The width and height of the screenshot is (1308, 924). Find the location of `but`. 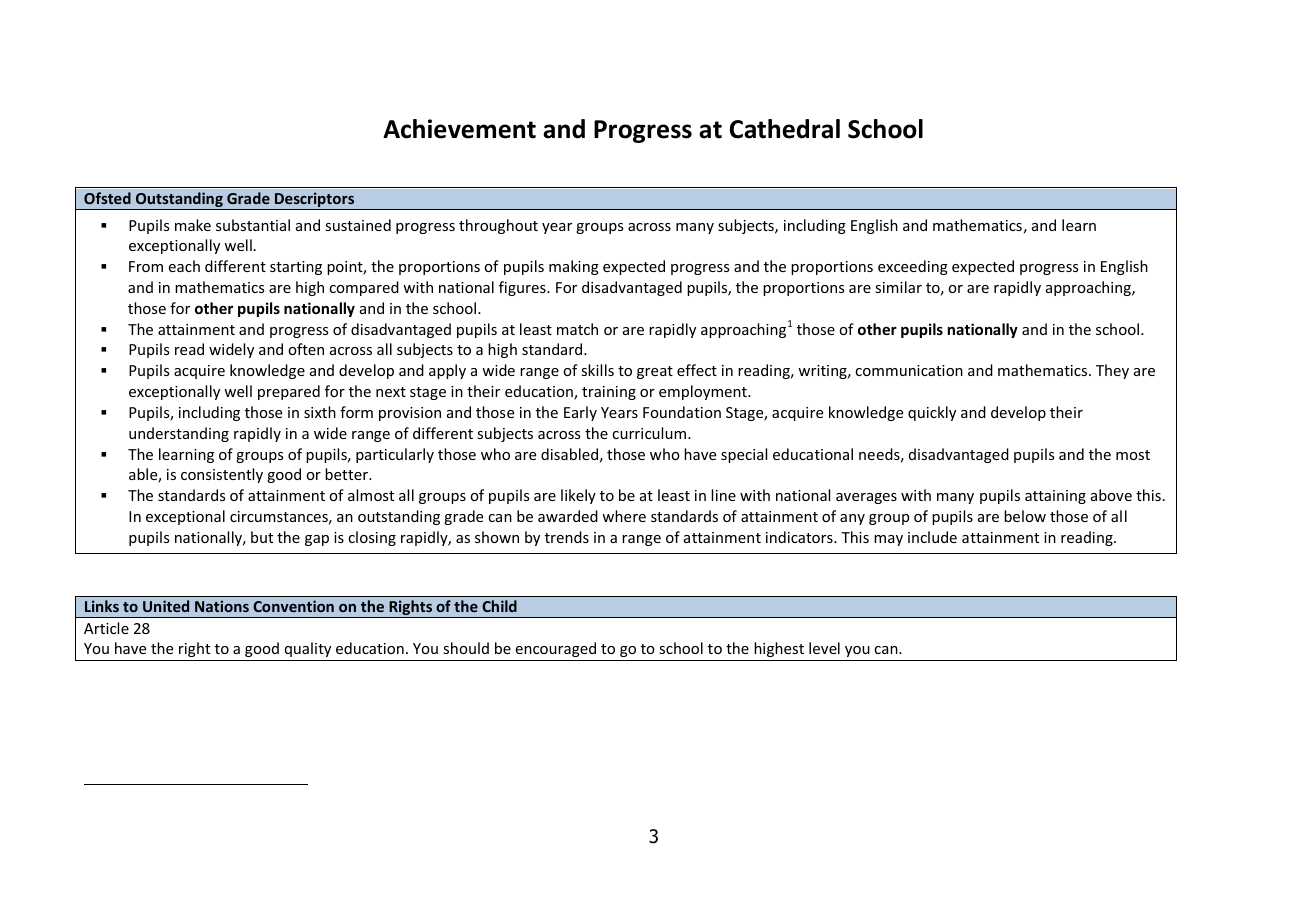

but is located at coordinates (262, 537).
